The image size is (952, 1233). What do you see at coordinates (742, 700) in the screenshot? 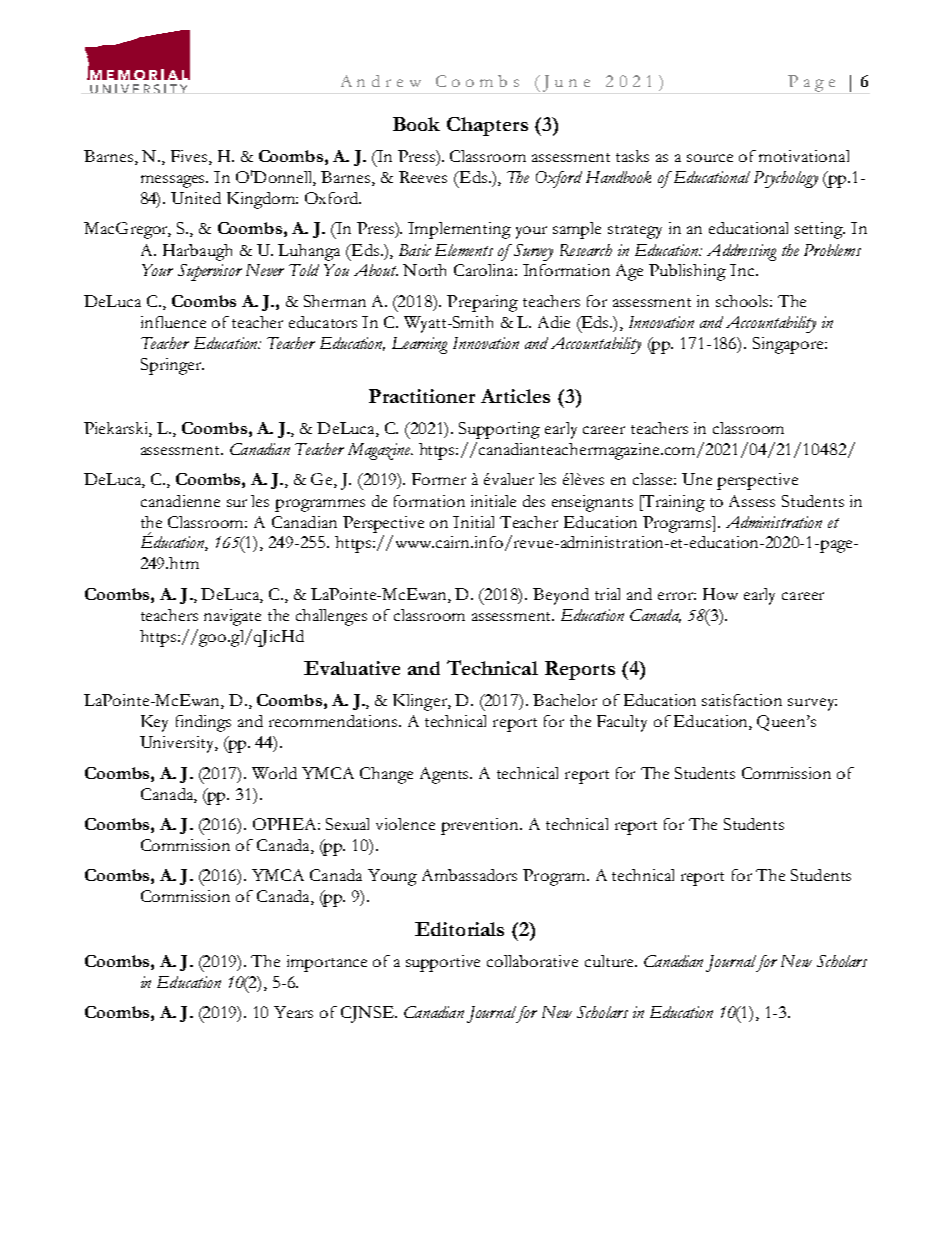
I see `satisfaction` at bounding box center [742, 700].
